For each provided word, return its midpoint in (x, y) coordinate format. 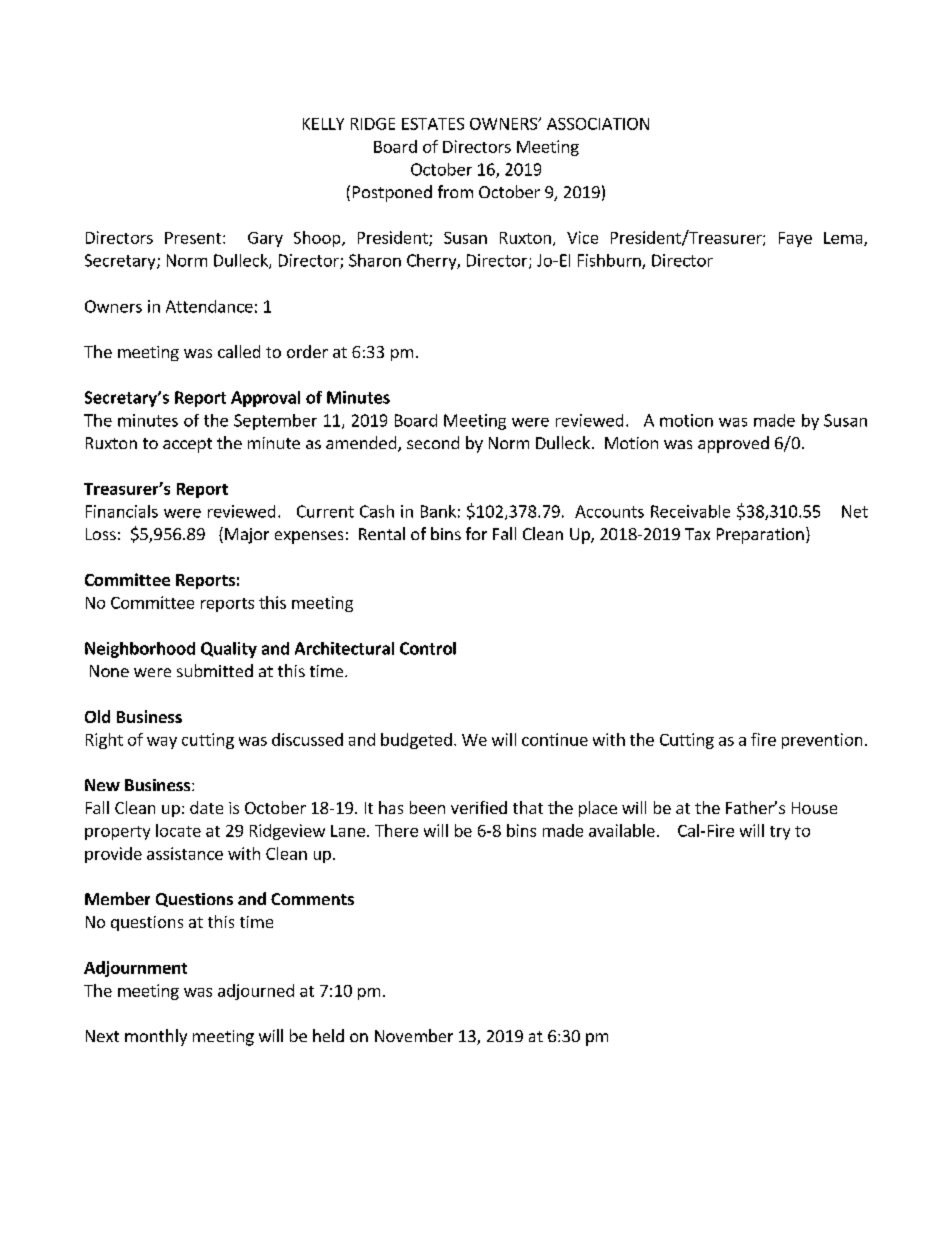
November (414, 1035)
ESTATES (433, 124)
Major (247, 536)
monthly (156, 1037)
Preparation (760, 536)
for (476, 533)
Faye (795, 239)
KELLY (323, 124)
